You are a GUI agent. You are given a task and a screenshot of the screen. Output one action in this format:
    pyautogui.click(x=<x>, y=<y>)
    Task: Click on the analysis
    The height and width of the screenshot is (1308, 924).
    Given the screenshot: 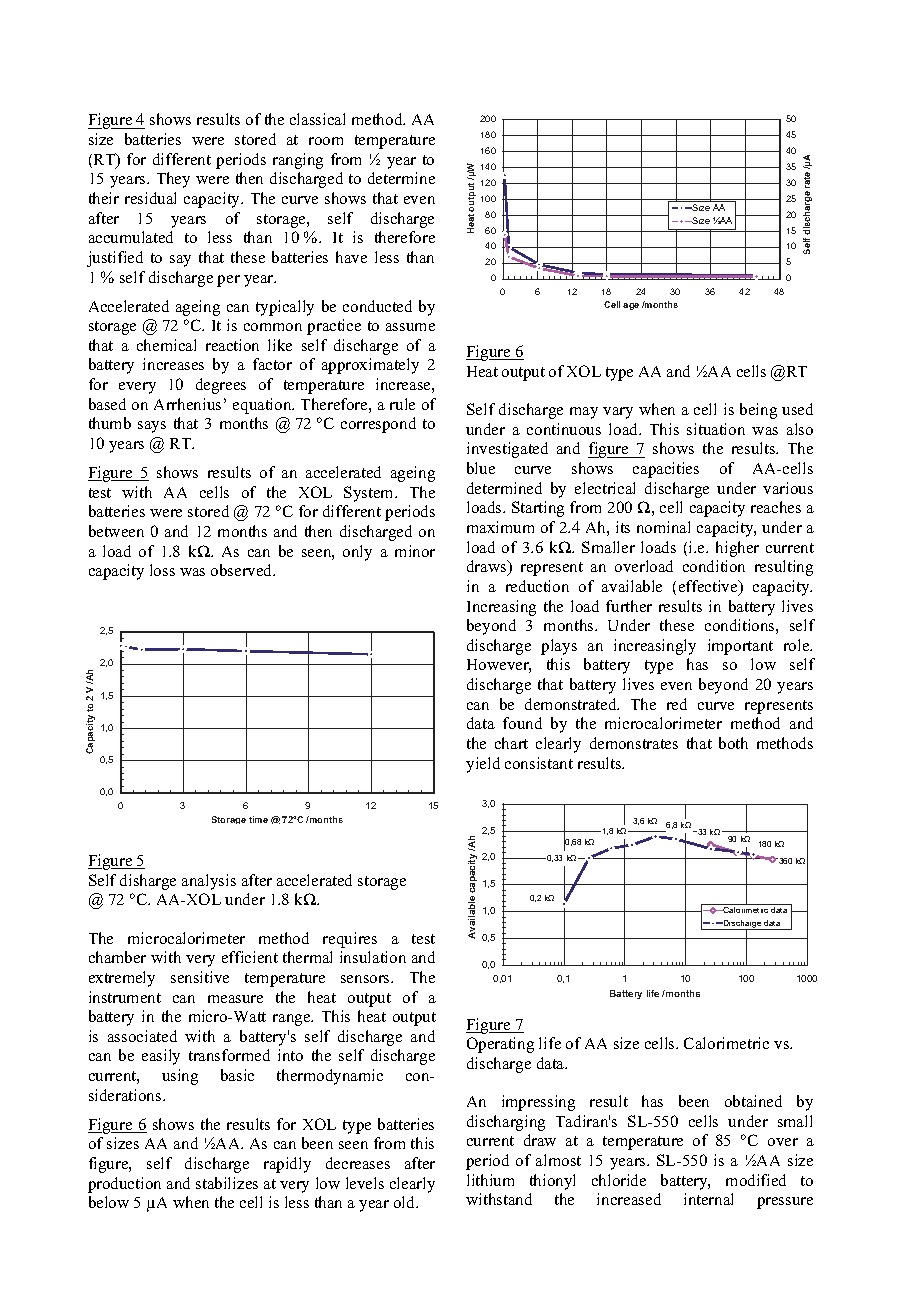 What is the action you would take?
    pyautogui.click(x=209, y=882)
